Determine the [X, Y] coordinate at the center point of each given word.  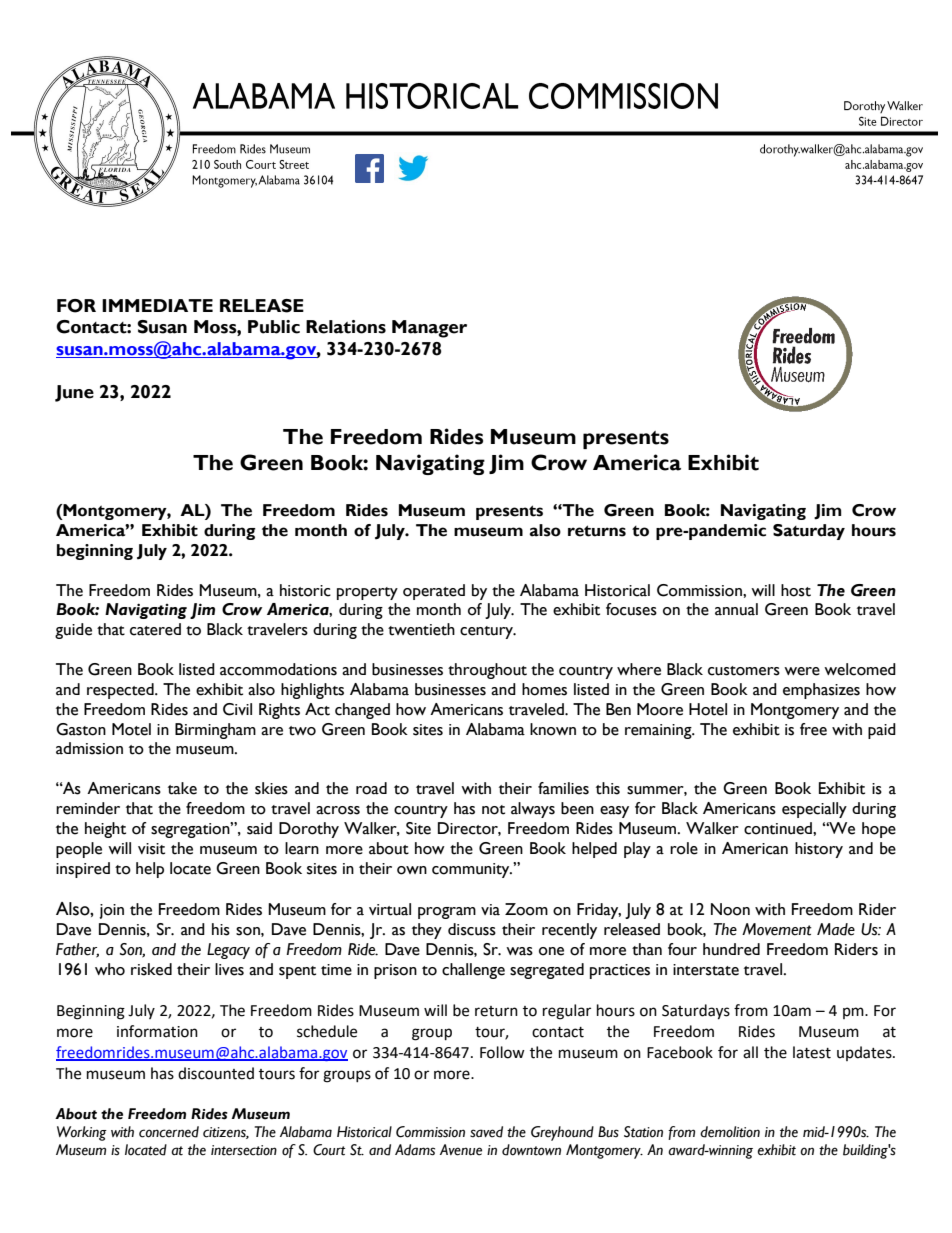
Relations [346, 327]
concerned [169, 1132]
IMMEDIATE [157, 305]
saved [486, 1132]
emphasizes [821, 691]
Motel [131, 729]
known [553, 729]
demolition [730, 1132]
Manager [429, 329]
